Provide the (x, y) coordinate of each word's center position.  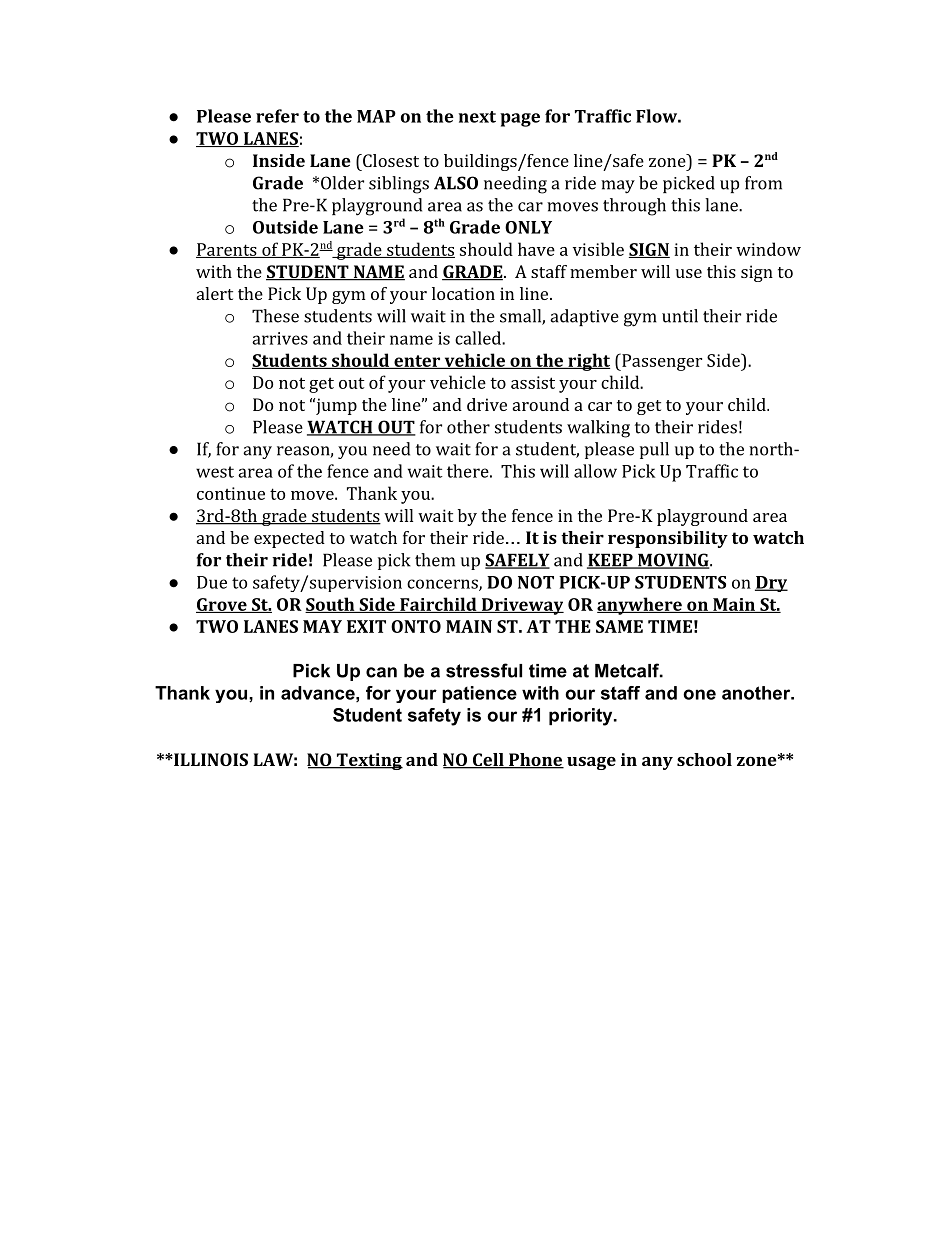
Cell (488, 761)
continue (231, 493)
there (468, 471)
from (763, 183)
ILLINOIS (210, 759)
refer (277, 116)
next (477, 117)
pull (654, 450)
